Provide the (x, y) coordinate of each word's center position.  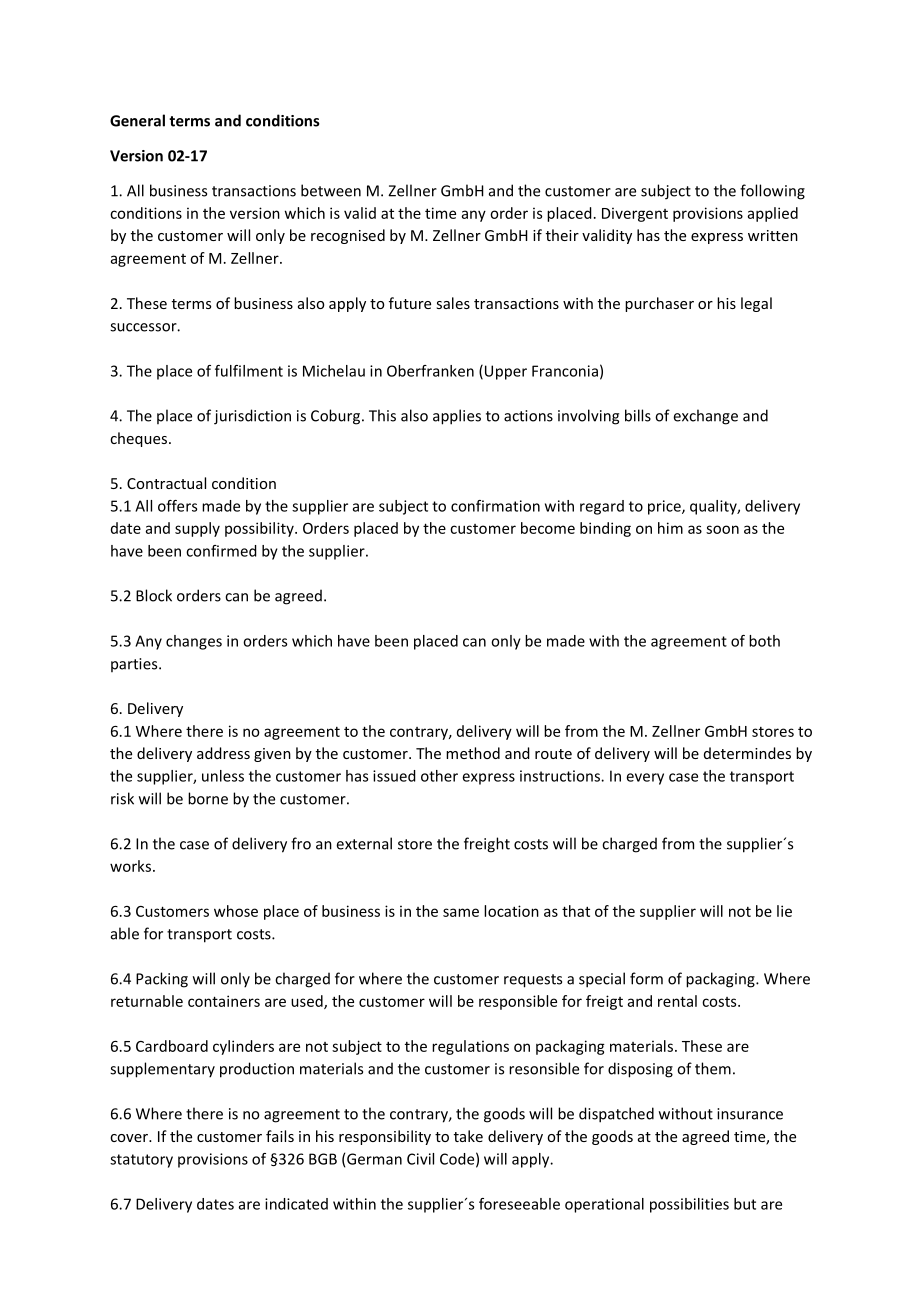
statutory (141, 1161)
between (331, 190)
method (473, 753)
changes (194, 642)
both (764, 641)
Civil (420, 1159)
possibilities (689, 1205)
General (137, 120)
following (772, 192)
